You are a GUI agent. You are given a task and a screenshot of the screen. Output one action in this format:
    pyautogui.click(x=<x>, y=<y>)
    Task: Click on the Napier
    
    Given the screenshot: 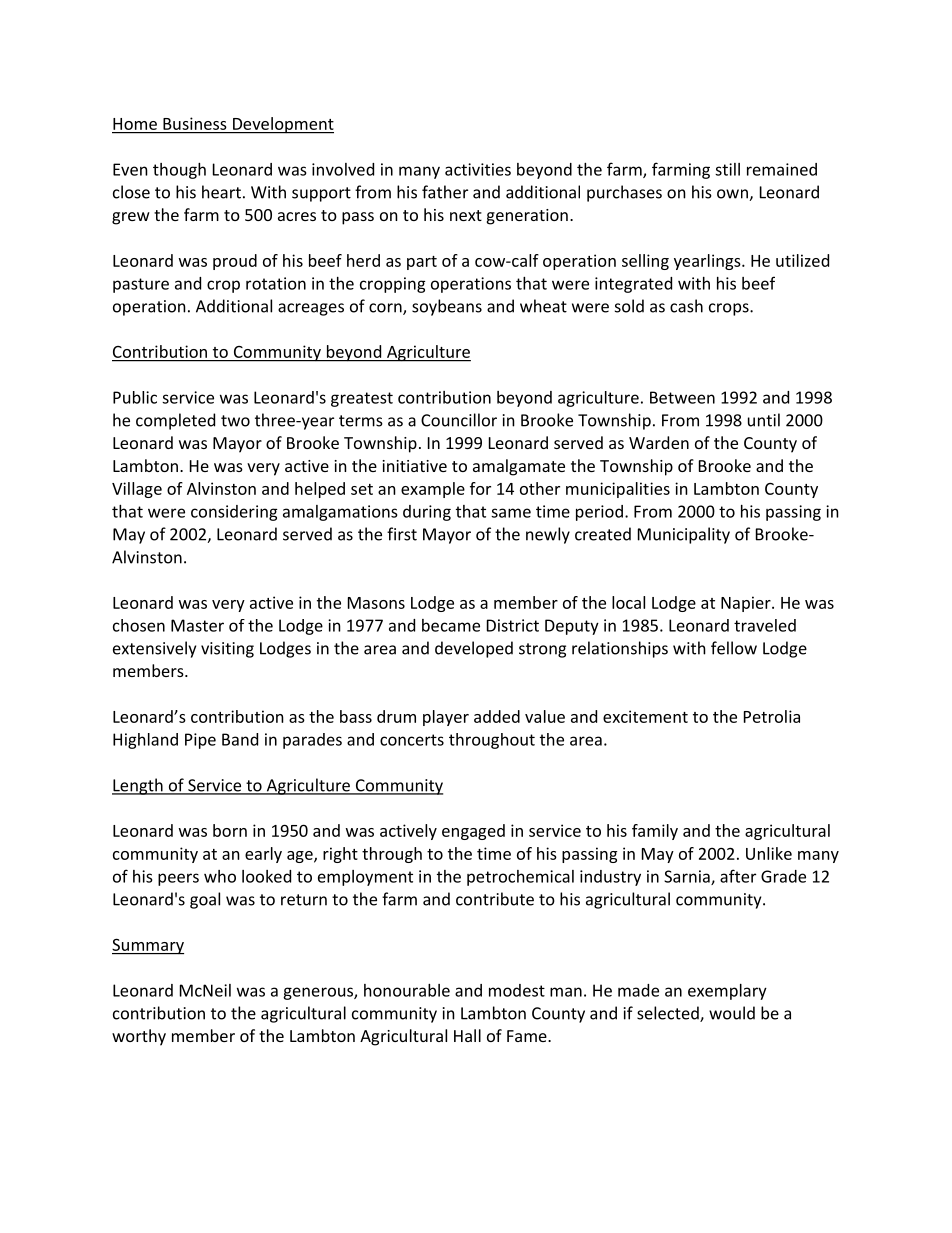 What is the action you would take?
    pyautogui.click(x=747, y=604)
